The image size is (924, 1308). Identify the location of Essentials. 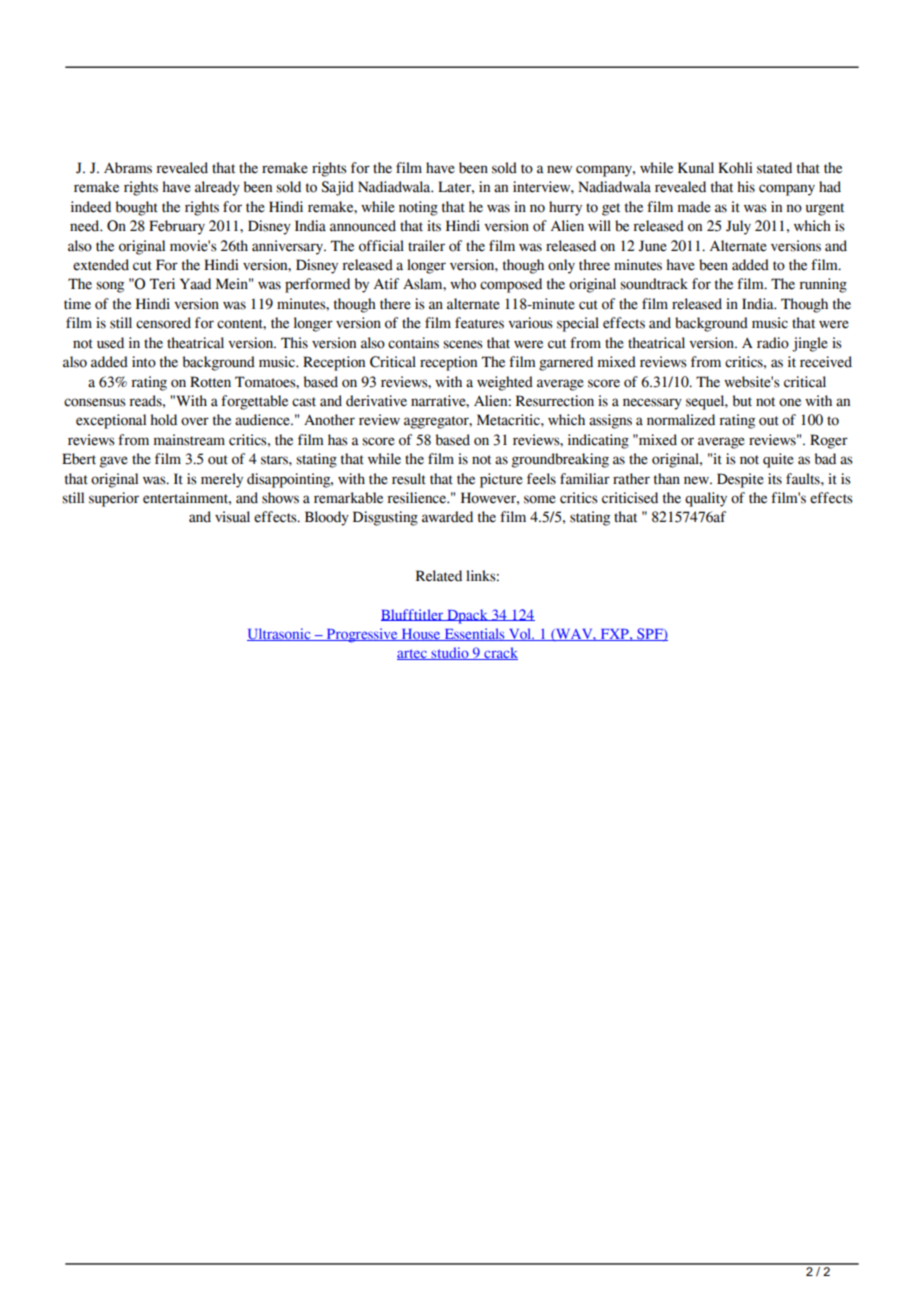
(474, 634).
